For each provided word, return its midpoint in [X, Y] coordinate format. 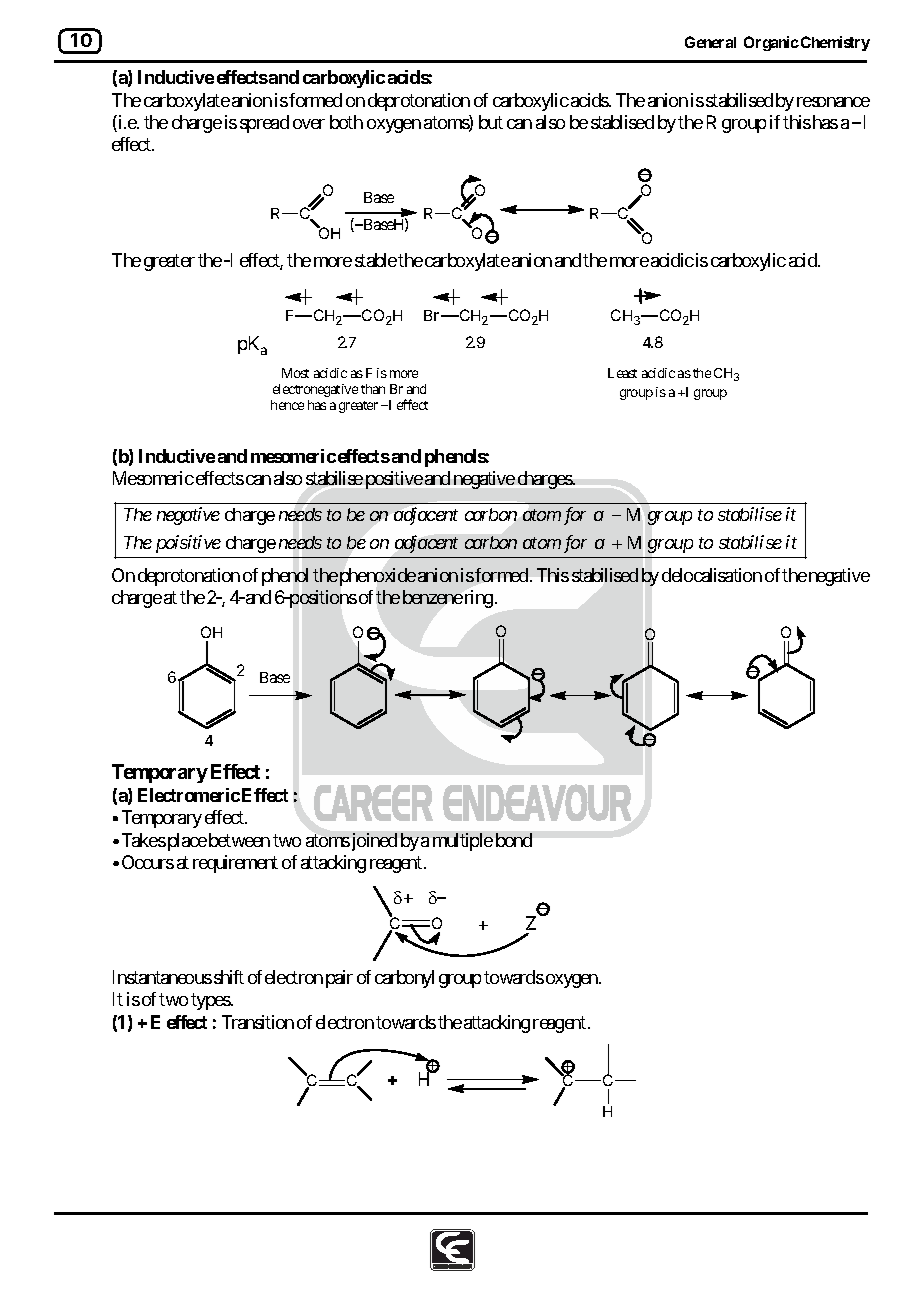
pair [339, 979]
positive [394, 480]
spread [264, 124]
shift [229, 977]
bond [514, 840]
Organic [771, 43]
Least [622, 373]
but [491, 122]
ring [477, 599]
